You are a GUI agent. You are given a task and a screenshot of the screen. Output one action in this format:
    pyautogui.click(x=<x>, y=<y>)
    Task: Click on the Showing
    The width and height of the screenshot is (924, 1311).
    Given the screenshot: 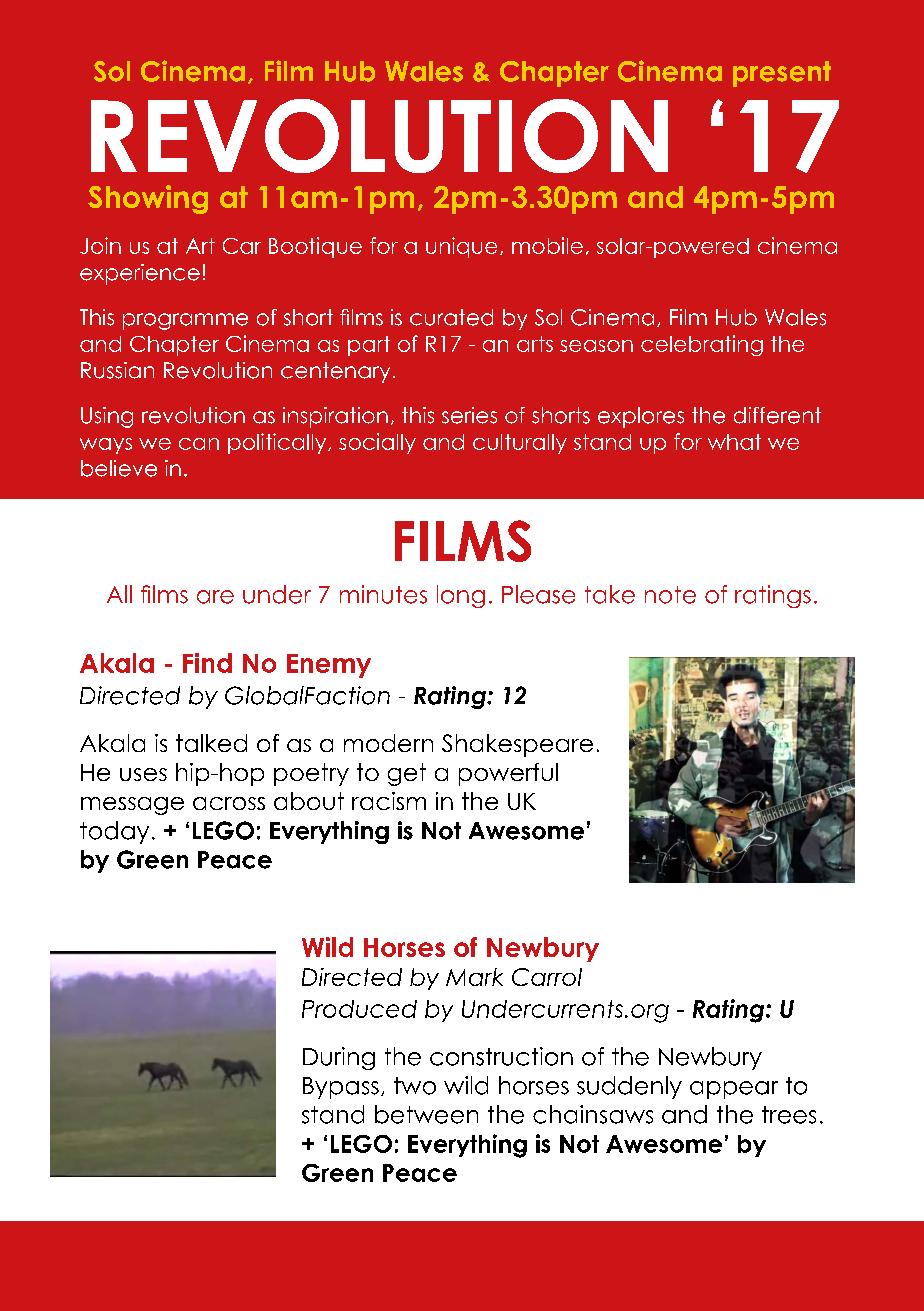 What is the action you would take?
    pyautogui.click(x=148, y=199)
